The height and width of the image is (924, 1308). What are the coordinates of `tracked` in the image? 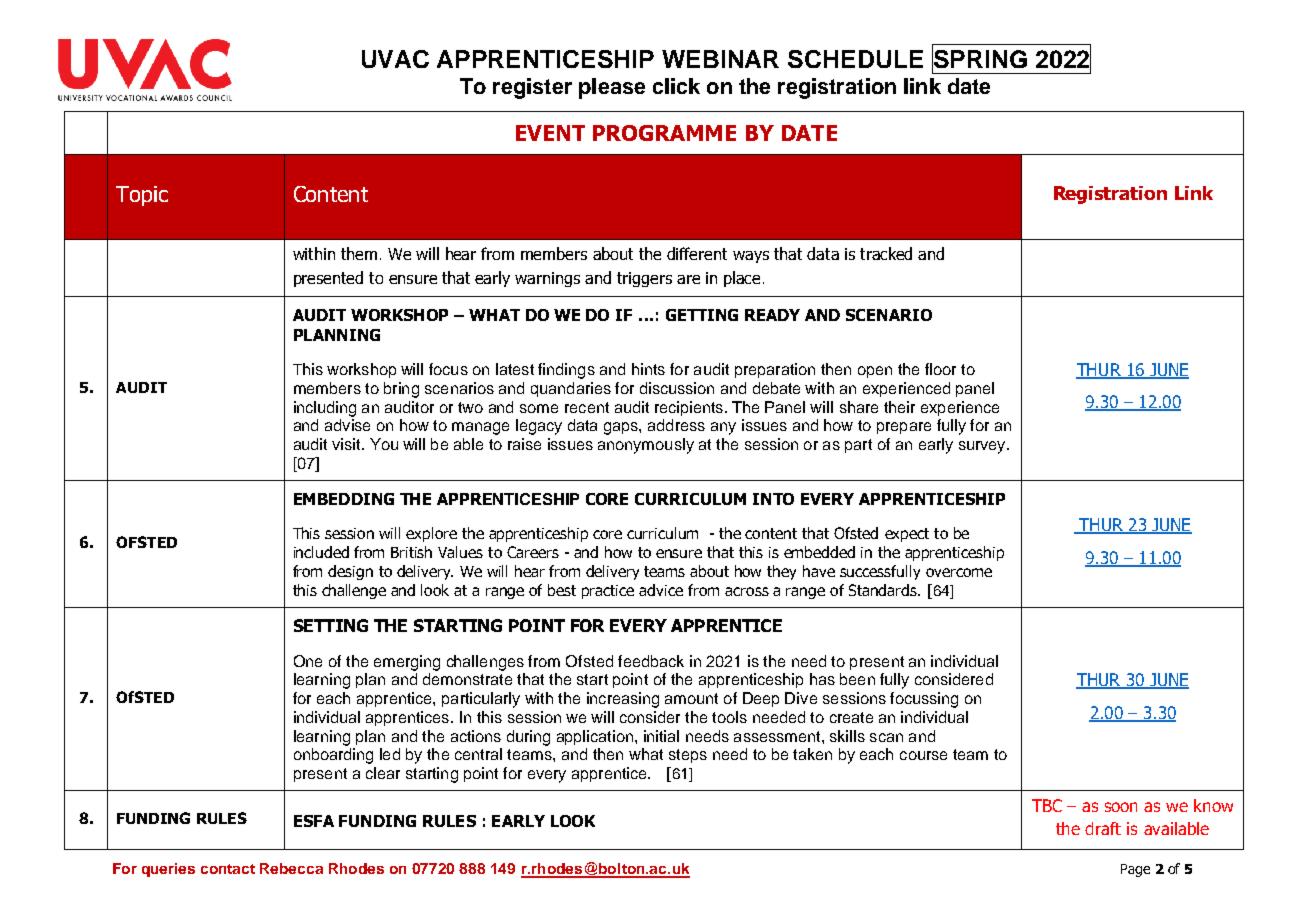 It's located at (886, 253).
